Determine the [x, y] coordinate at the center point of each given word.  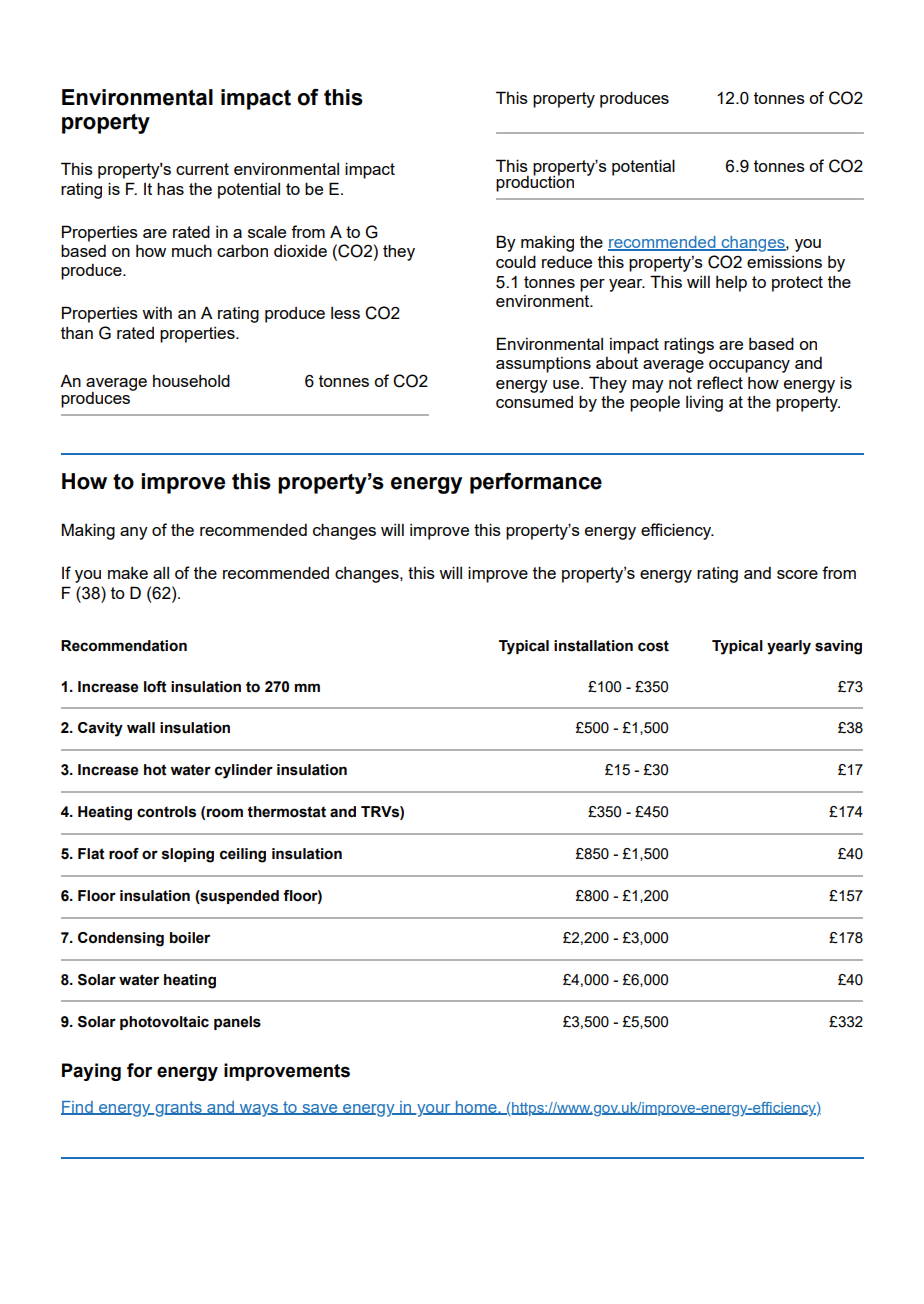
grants [178, 1109]
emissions [784, 261]
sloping [188, 855]
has [170, 188]
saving [838, 647]
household [191, 380]
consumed [534, 402]
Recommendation [124, 646]
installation [593, 646]
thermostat [286, 812]
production [535, 182]
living [704, 404]
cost [653, 646]
